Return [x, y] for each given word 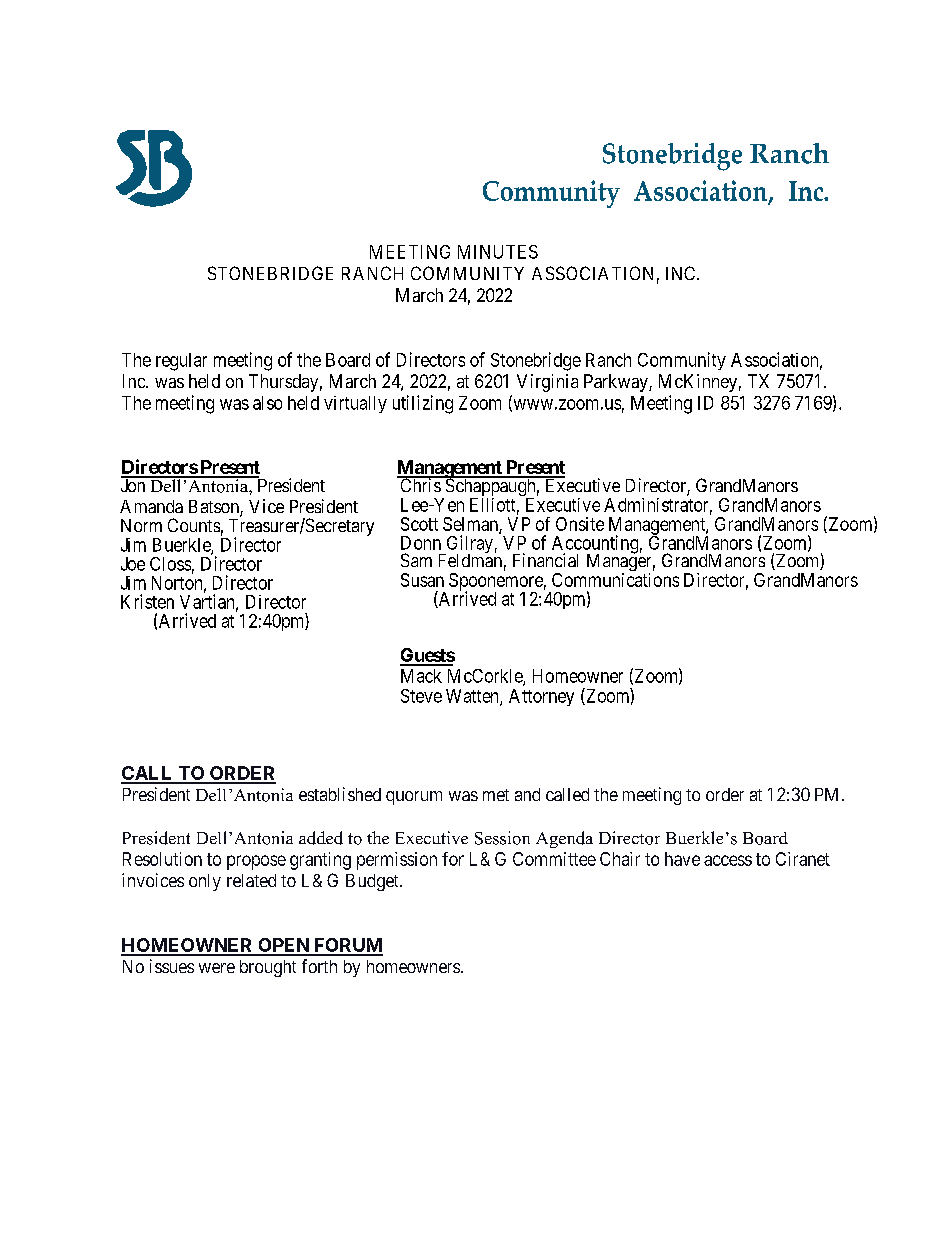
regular [181, 362]
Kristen [147, 601]
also [267, 403]
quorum [414, 798]
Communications [615, 580]
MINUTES [498, 252]
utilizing [423, 404]
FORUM [347, 946]
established [340, 794]
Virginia [547, 383]
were [217, 968]
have [682, 859]
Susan [422, 580]
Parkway [617, 383]
